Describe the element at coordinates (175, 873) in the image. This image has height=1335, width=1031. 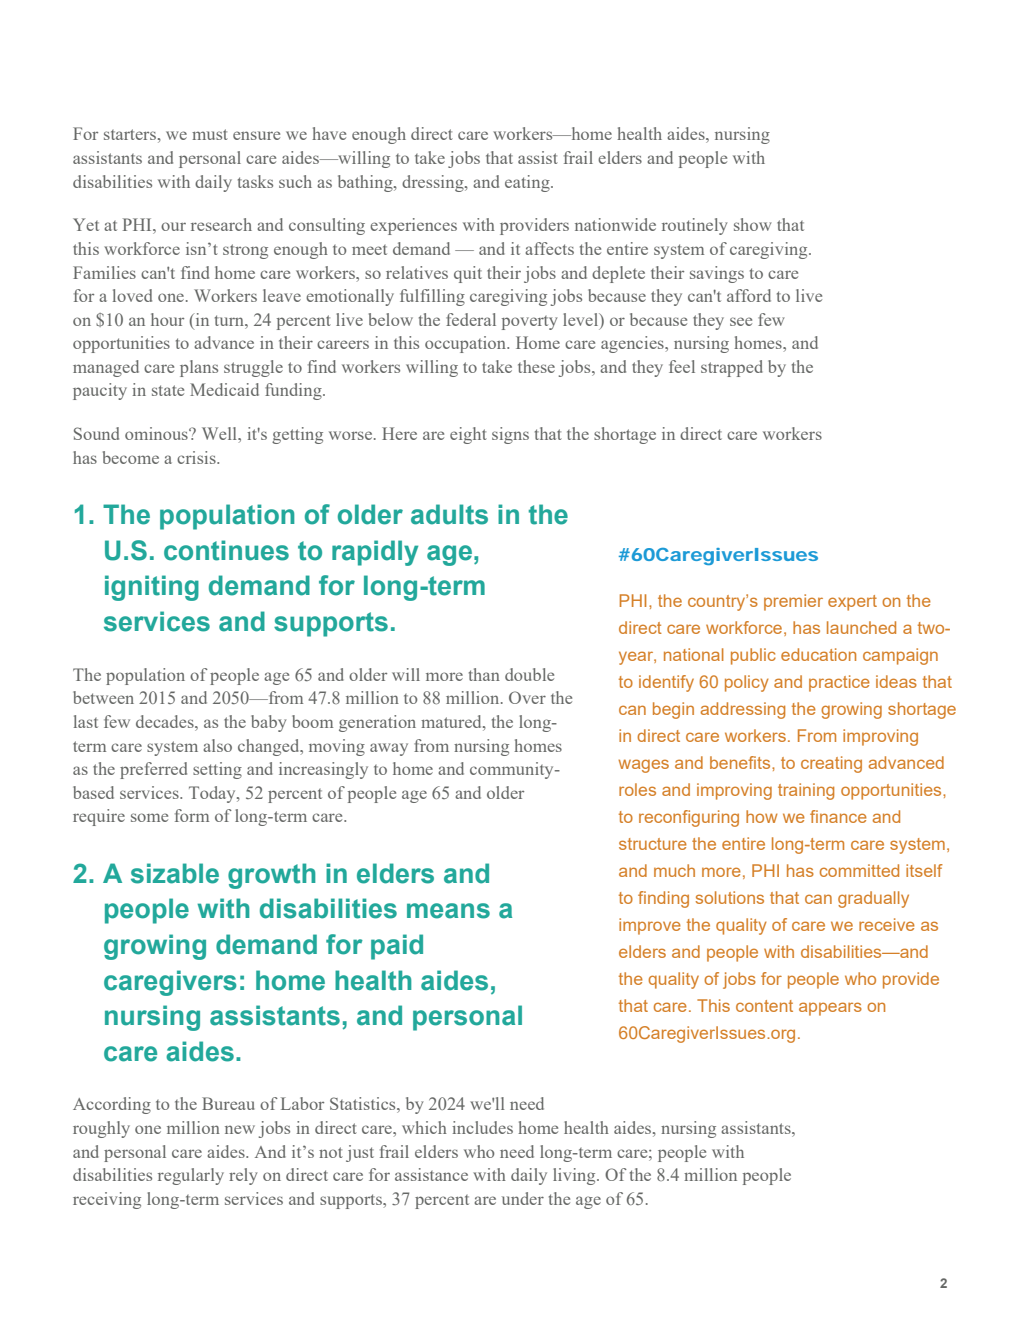
I see `sizable` at that location.
